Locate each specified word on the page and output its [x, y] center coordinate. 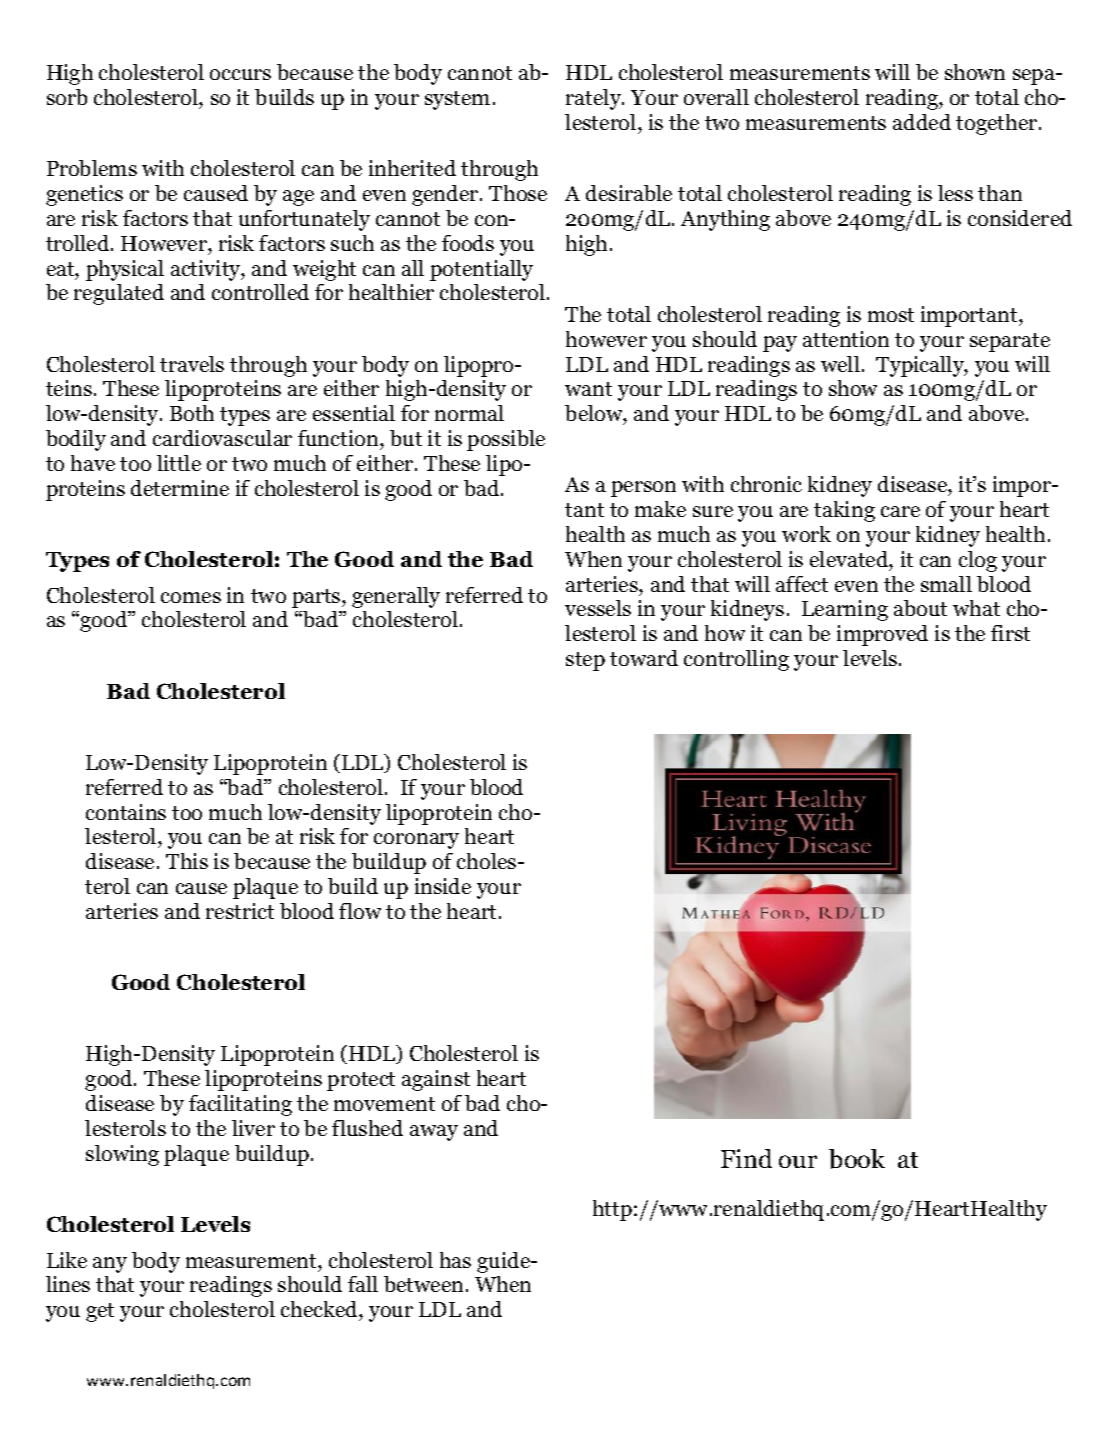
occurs [240, 74]
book [857, 1159]
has [455, 1260]
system [457, 100]
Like [67, 1260]
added [922, 122]
